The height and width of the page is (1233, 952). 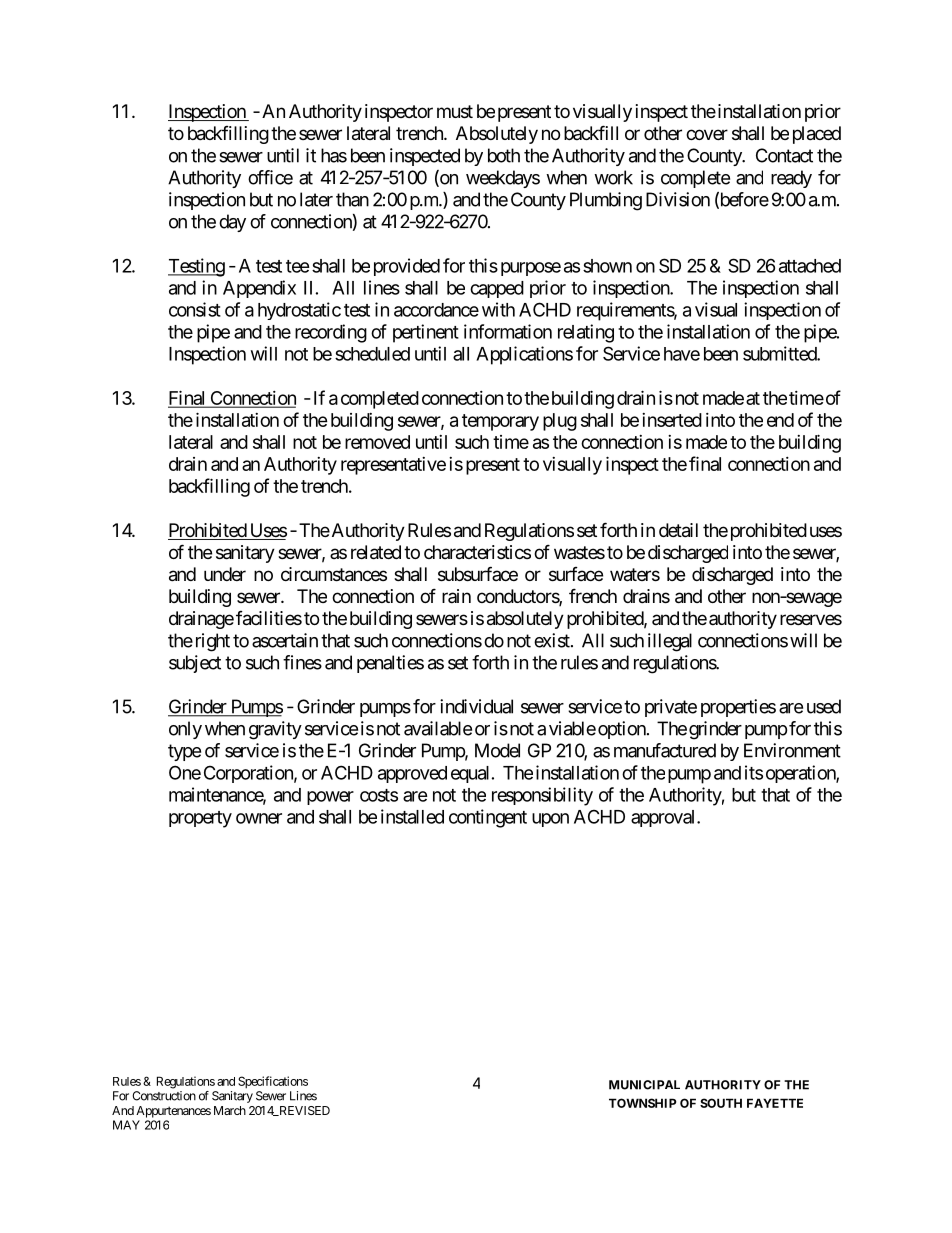 What do you see at coordinates (470, 774) in the page?
I see `equal` at bounding box center [470, 774].
